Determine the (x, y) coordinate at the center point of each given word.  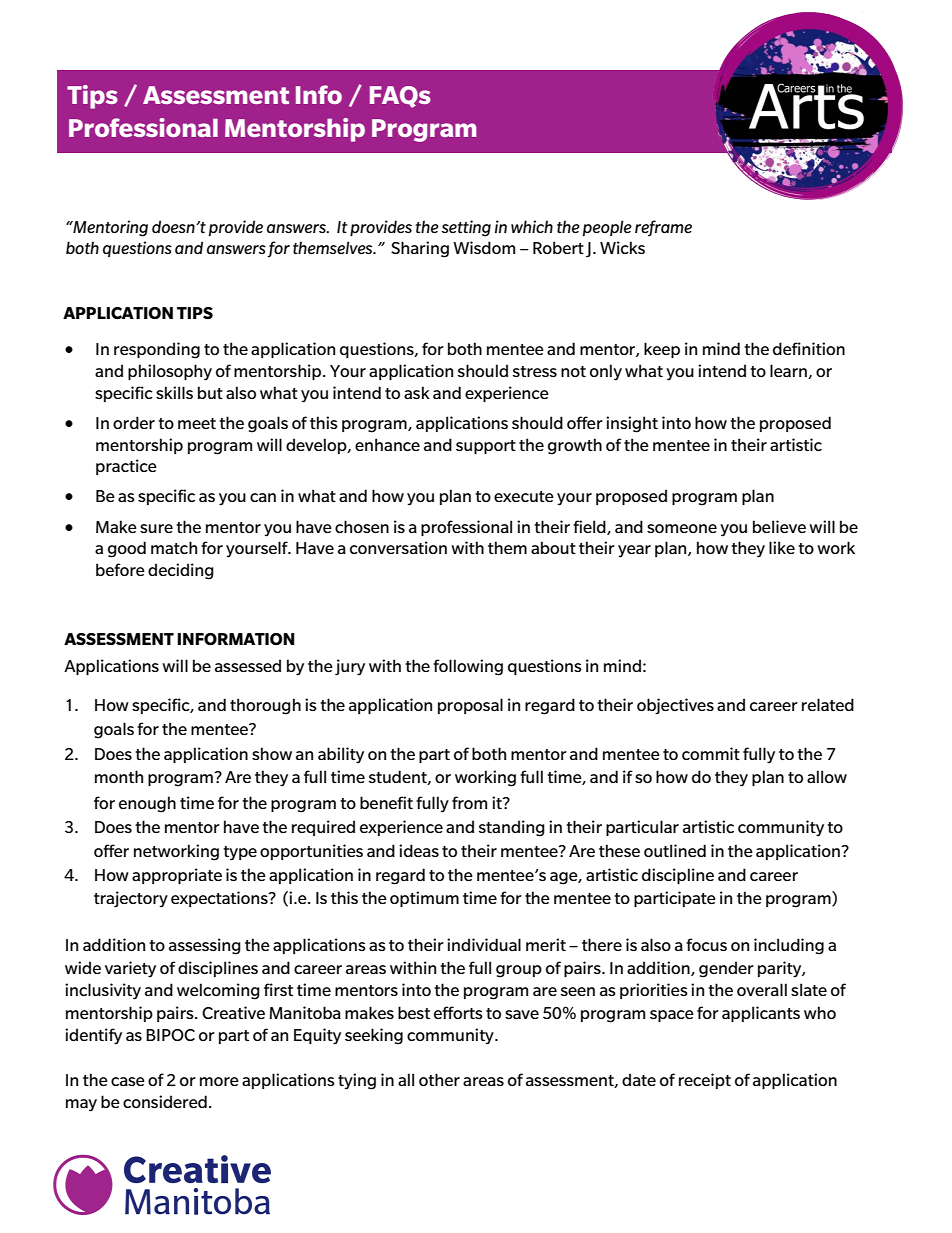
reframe (663, 228)
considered (165, 1101)
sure (156, 528)
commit (711, 753)
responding (157, 350)
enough (147, 804)
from (469, 802)
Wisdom (484, 247)
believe (779, 526)
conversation (398, 547)
